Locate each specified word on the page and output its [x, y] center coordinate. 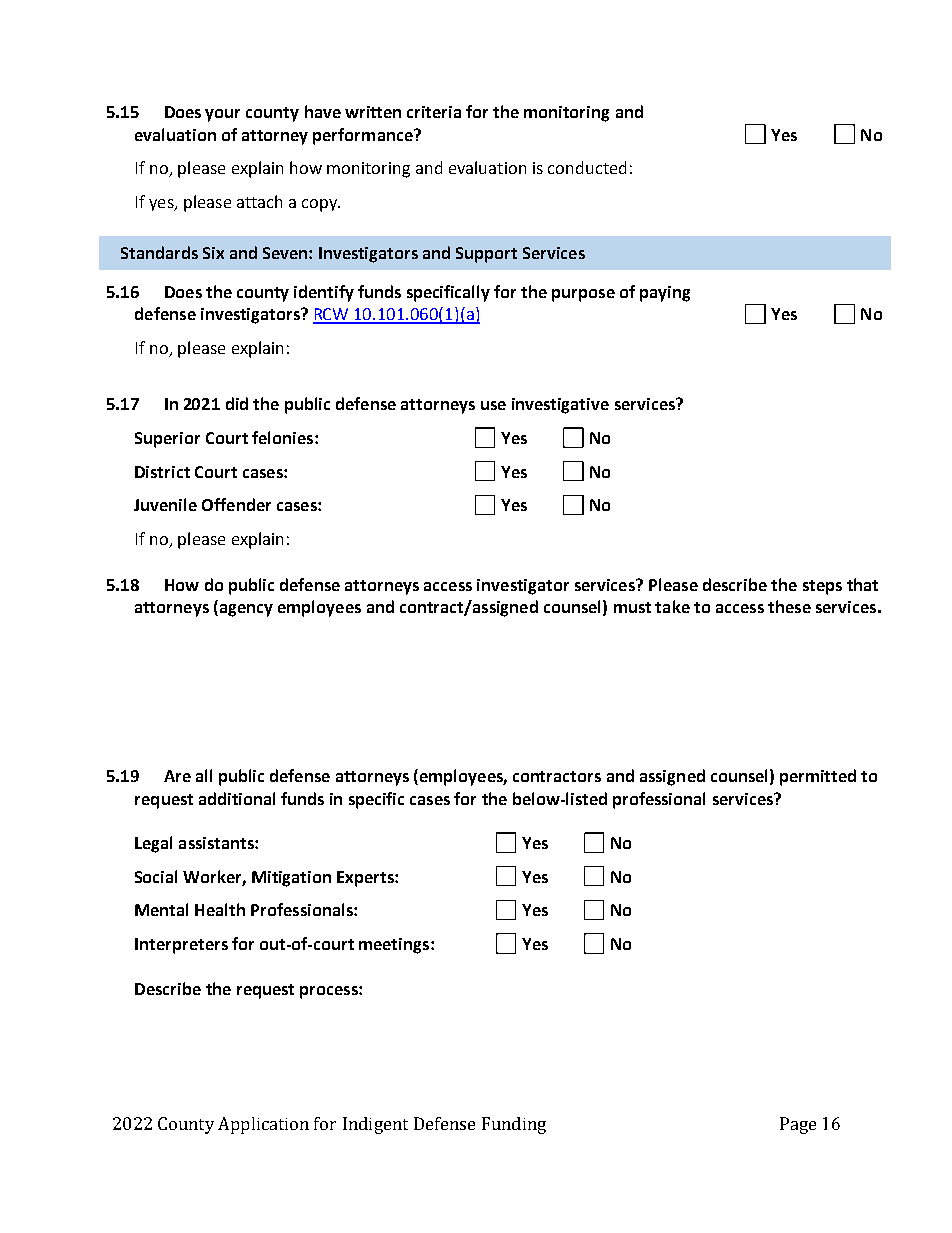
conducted [587, 167]
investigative [560, 406]
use [493, 405]
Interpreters [181, 946]
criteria [434, 112]
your [222, 115]
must [632, 607]
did [237, 403]
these [789, 606]
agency [245, 610]
